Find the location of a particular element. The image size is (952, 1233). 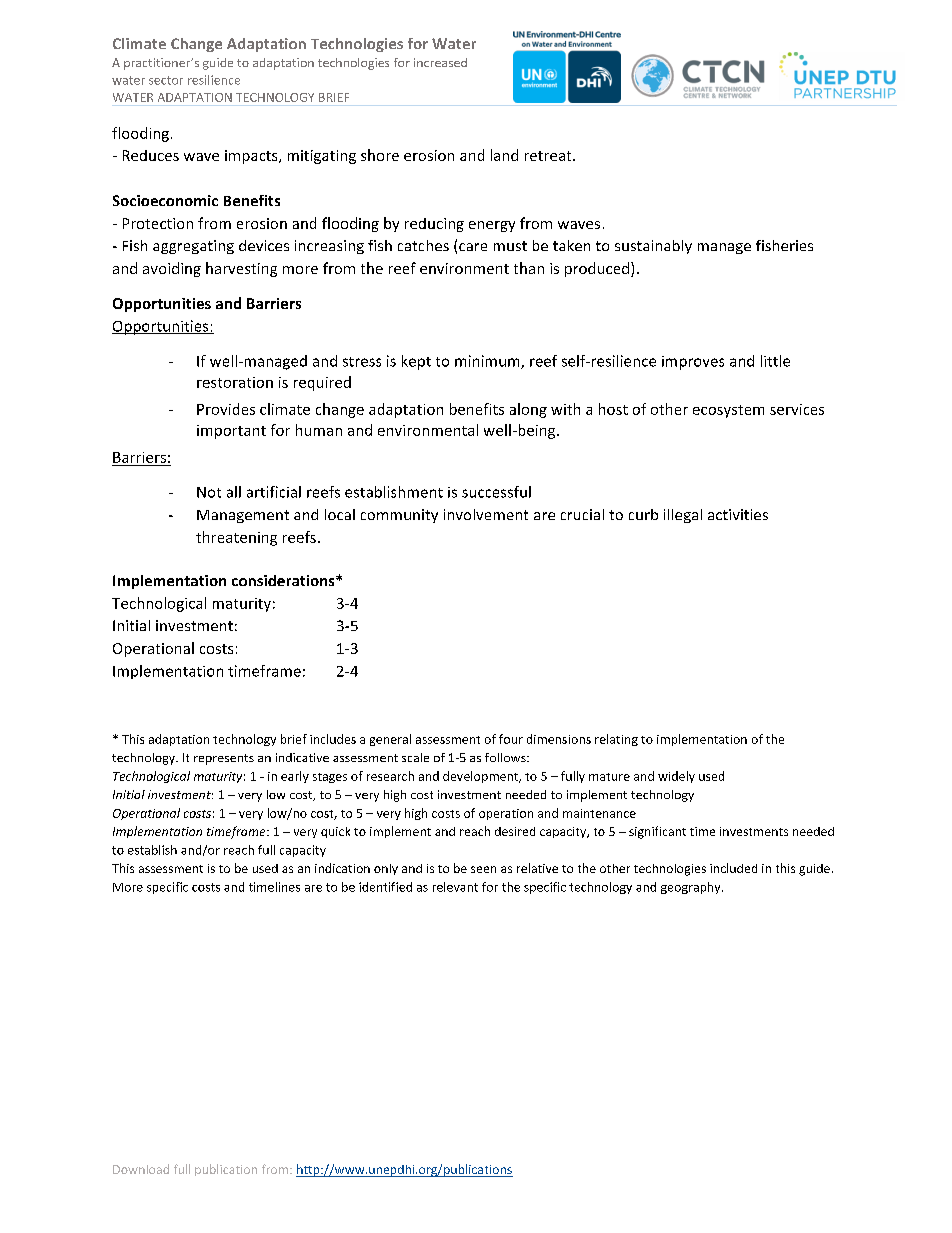

minimum is located at coordinates (488, 362).
